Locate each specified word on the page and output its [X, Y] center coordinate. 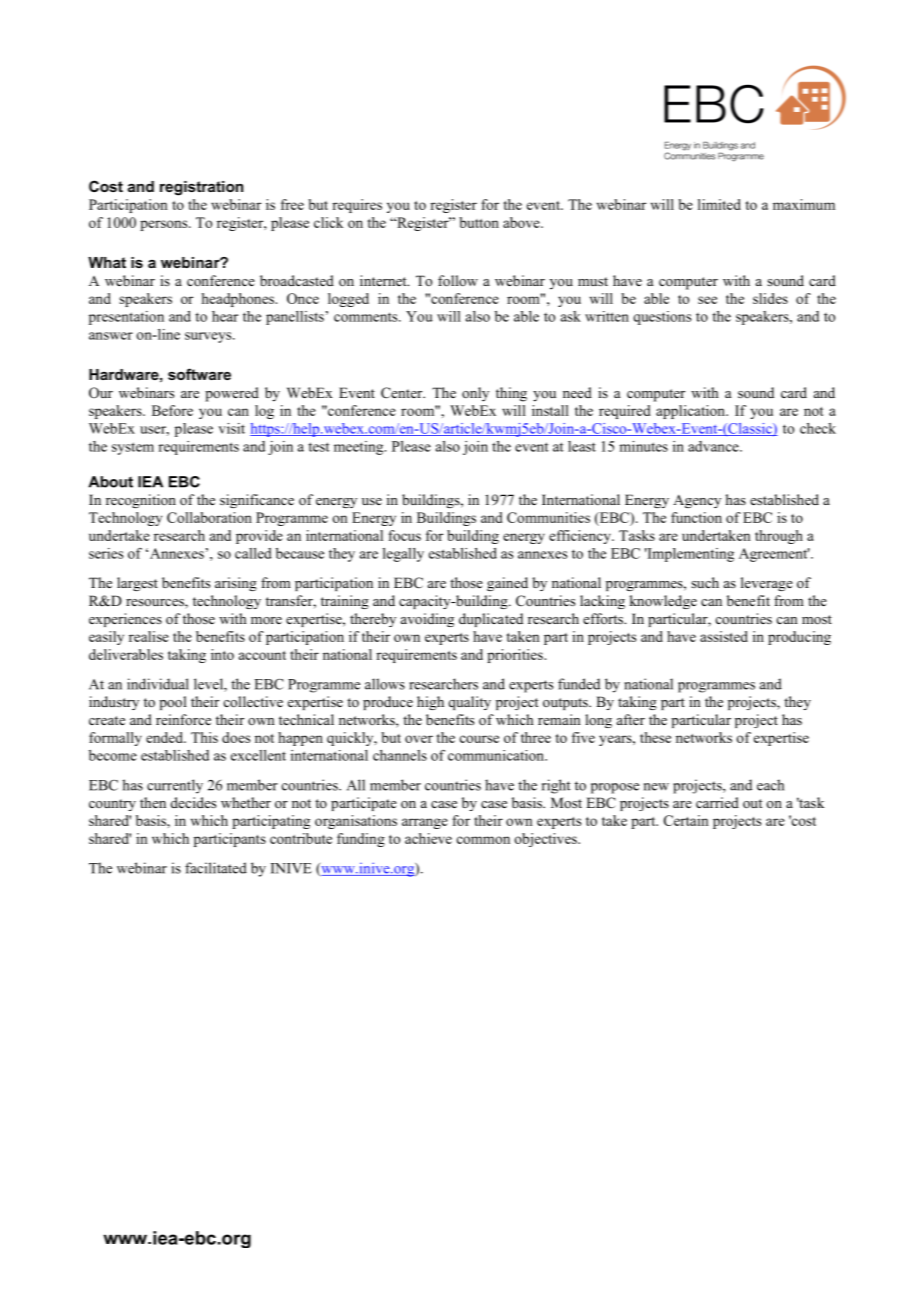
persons [165, 225]
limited [719, 204]
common [483, 840]
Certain [686, 820]
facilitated [216, 868]
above [522, 222]
